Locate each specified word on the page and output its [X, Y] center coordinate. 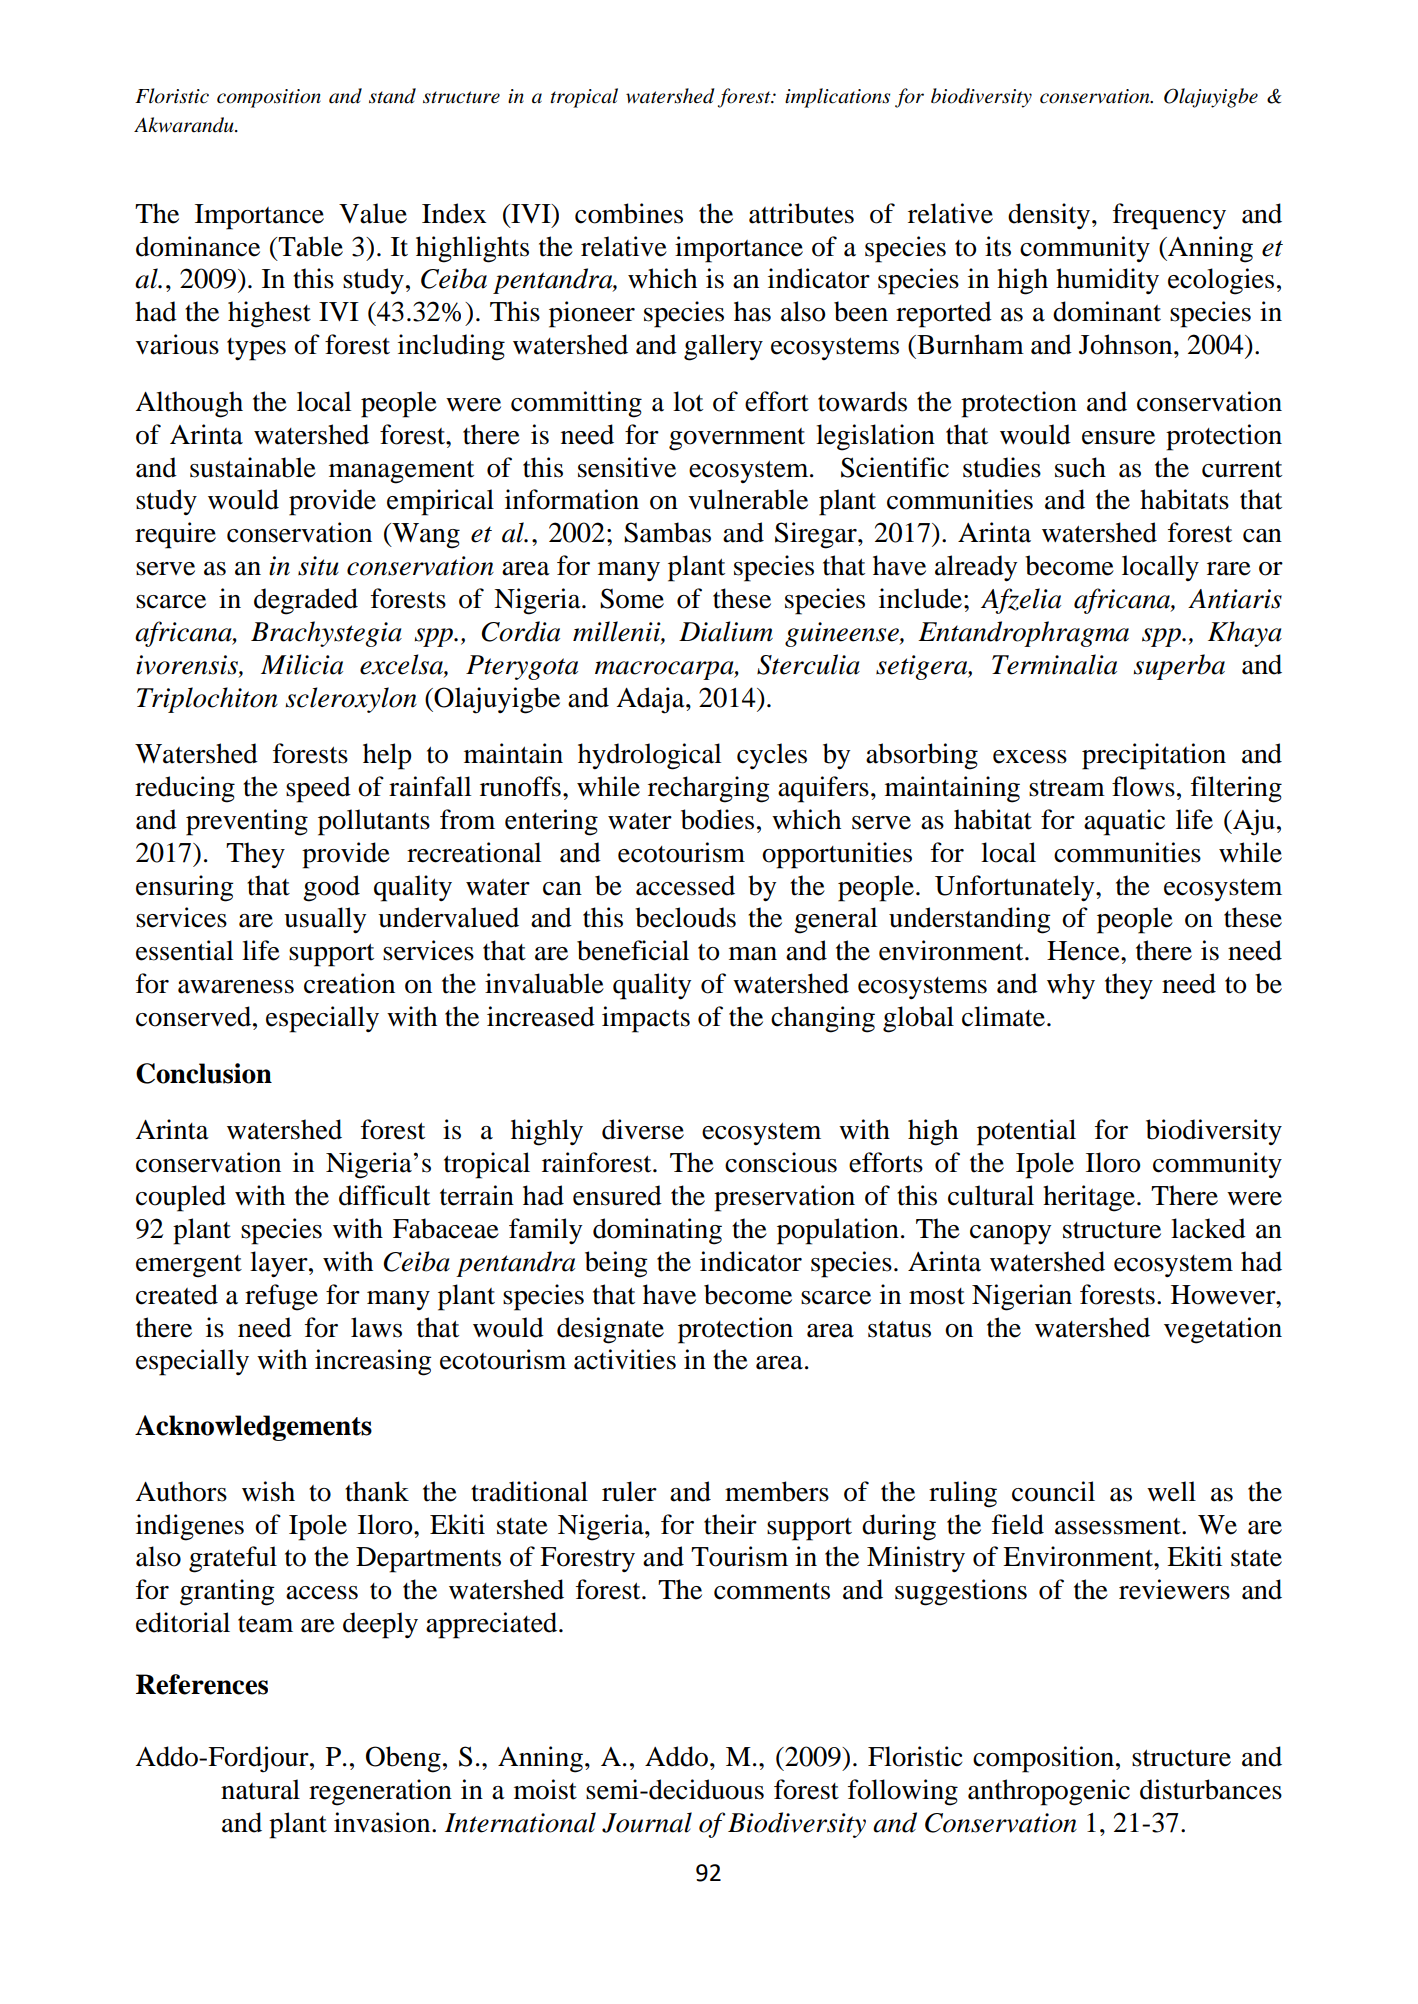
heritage [1090, 1198]
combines [629, 213]
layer [280, 1264]
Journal [647, 1822]
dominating [657, 1231]
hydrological [649, 756]
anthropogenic [1049, 1792]
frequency [1169, 216]
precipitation [1154, 756]
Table [309, 246]
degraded [306, 601]
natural [260, 1789]
